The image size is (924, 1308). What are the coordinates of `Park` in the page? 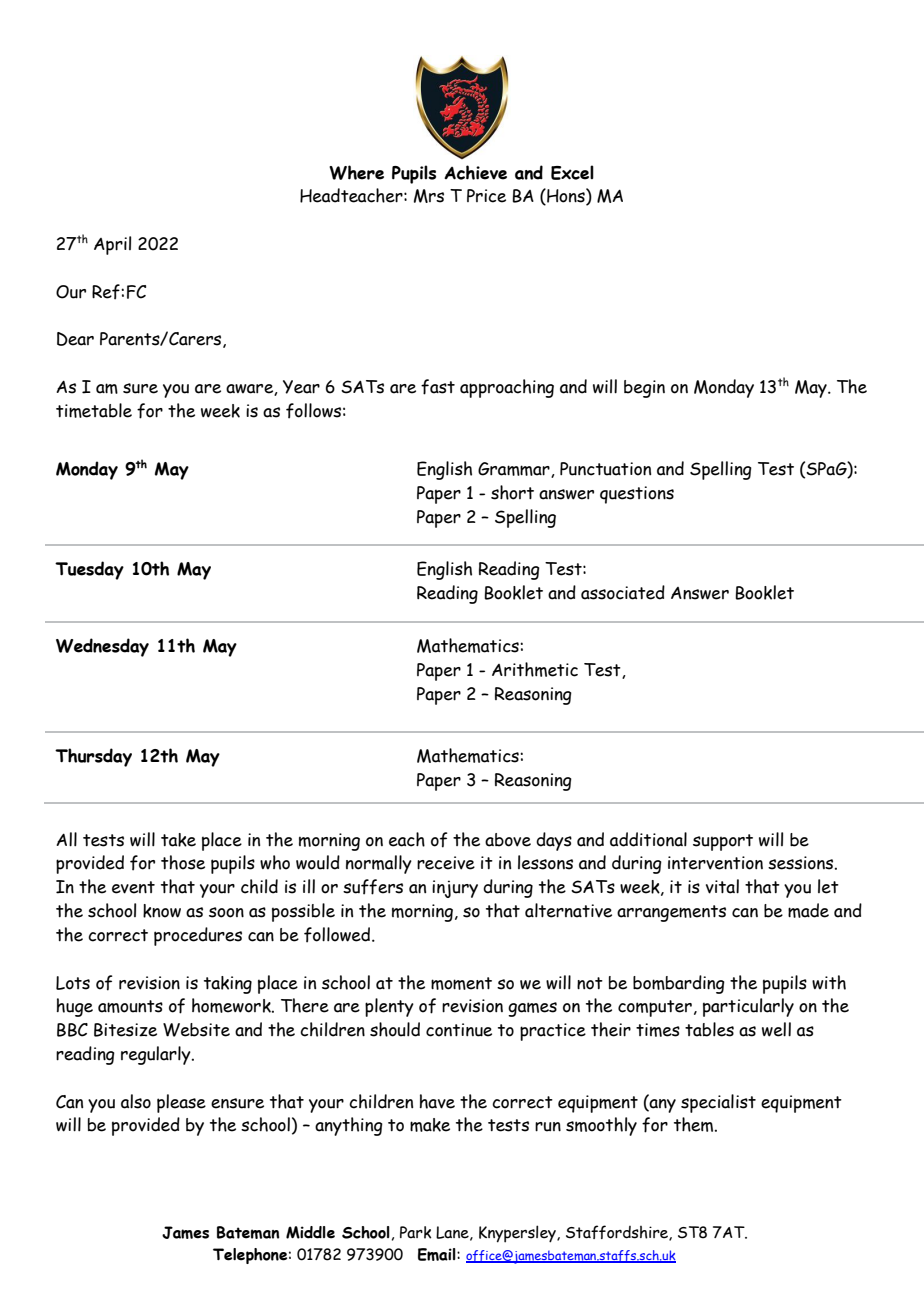 It's located at (415, 1232).
